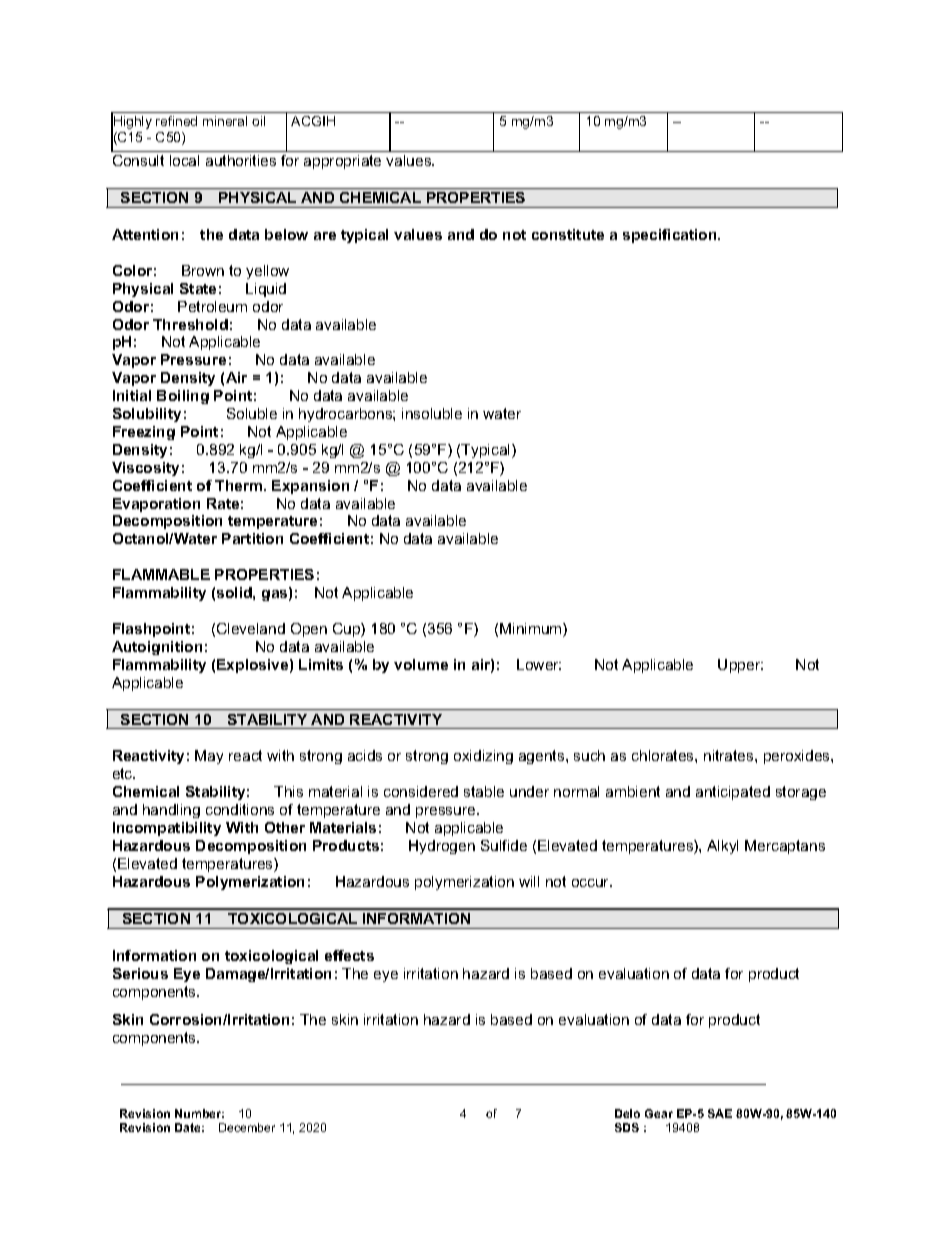 Image resolution: width=952 pixels, height=1233 pixels. What do you see at coordinates (720, 1113) in the screenshot?
I see `SAE` at bounding box center [720, 1113].
